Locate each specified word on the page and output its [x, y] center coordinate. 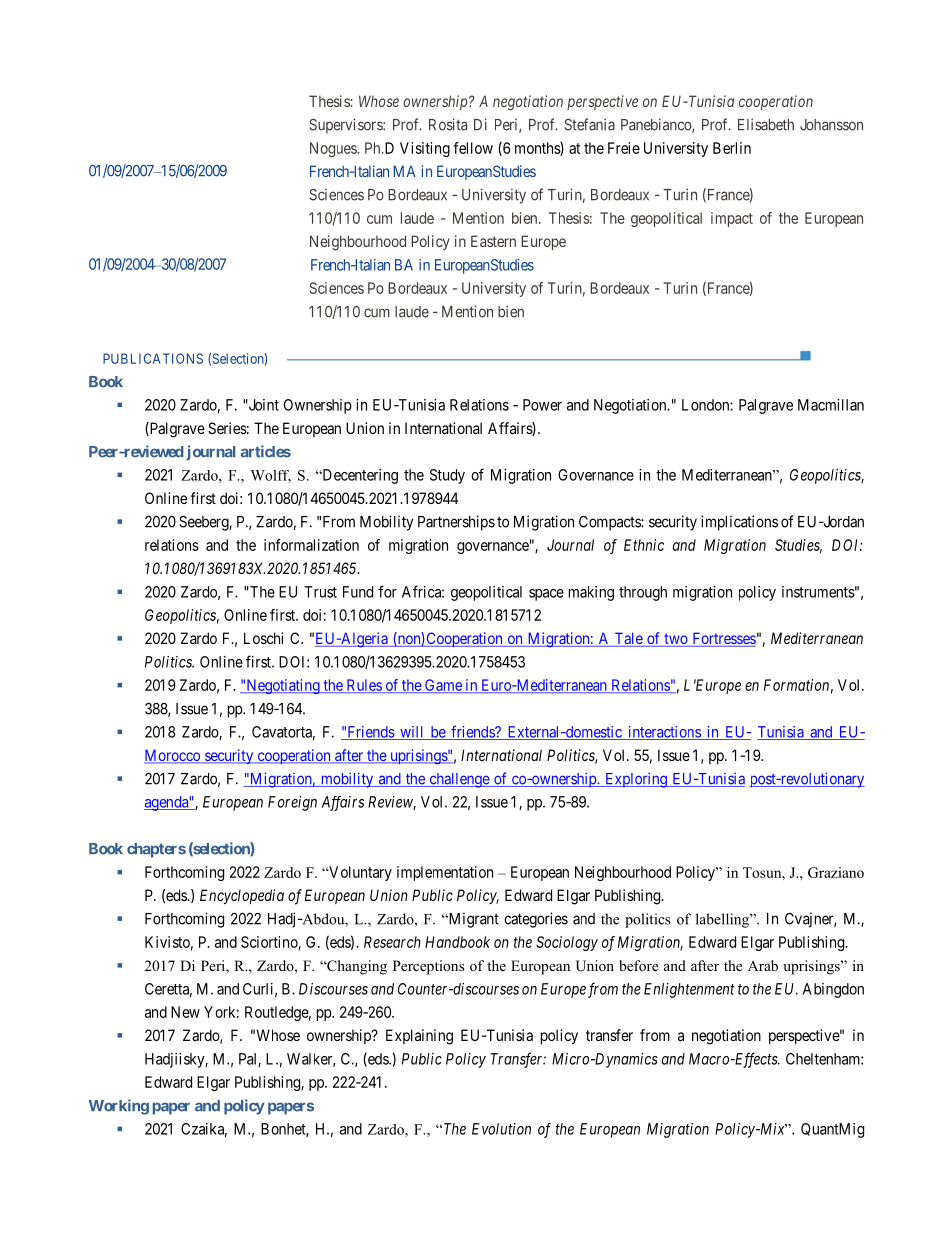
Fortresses [723, 639]
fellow [473, 148]
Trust [320, 592]
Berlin [732, 148]
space [546, 595]
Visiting [425, 149]
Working [119, 1107]
